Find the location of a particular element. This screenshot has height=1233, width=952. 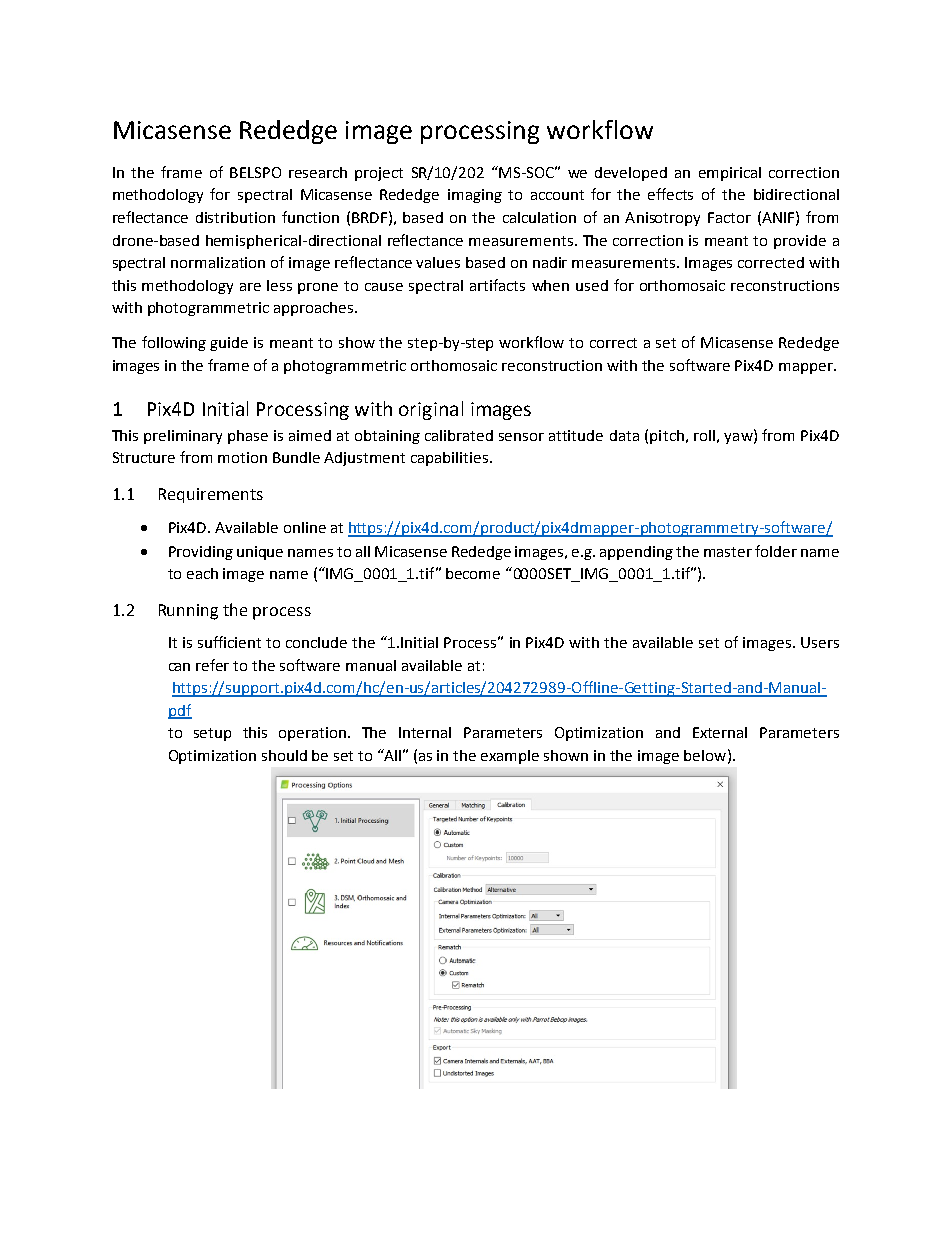

distribution is located at coordinates (235, 217).
